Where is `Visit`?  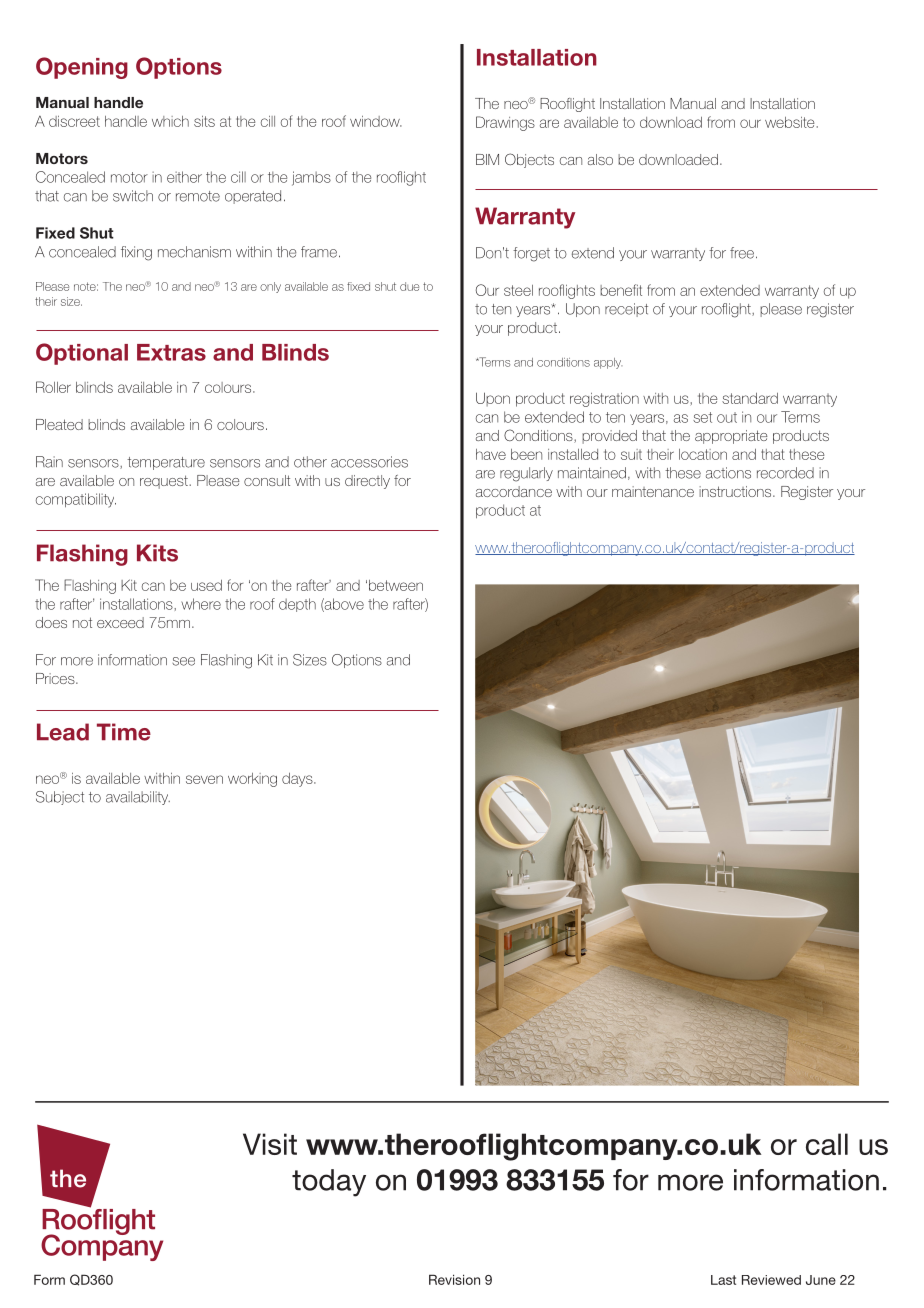 Visit is located at coordinates (270, 1144).
